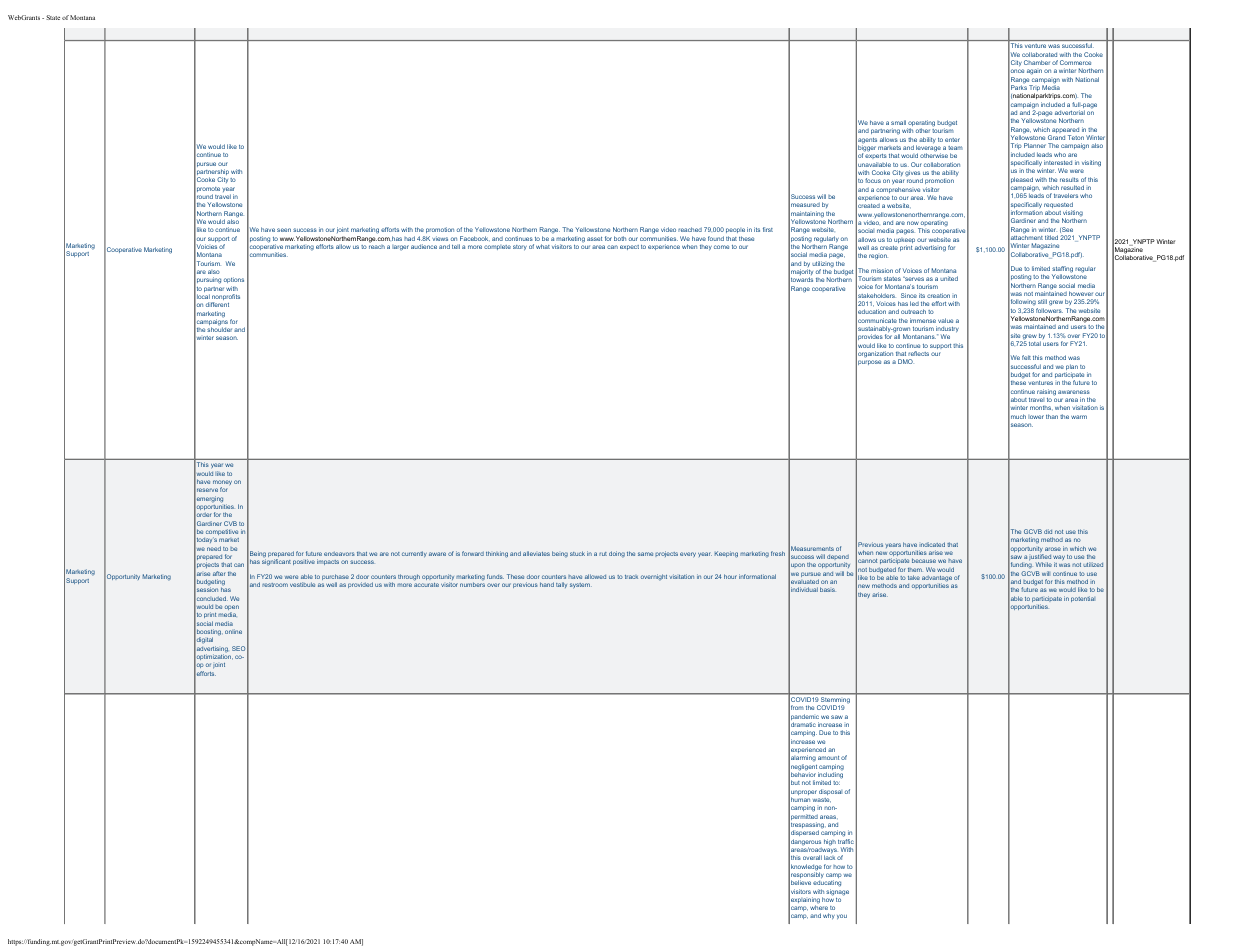  What do you see at coordinates (222, 484) in the screenshot?
I see `money` at bounding box center [222, 484].
